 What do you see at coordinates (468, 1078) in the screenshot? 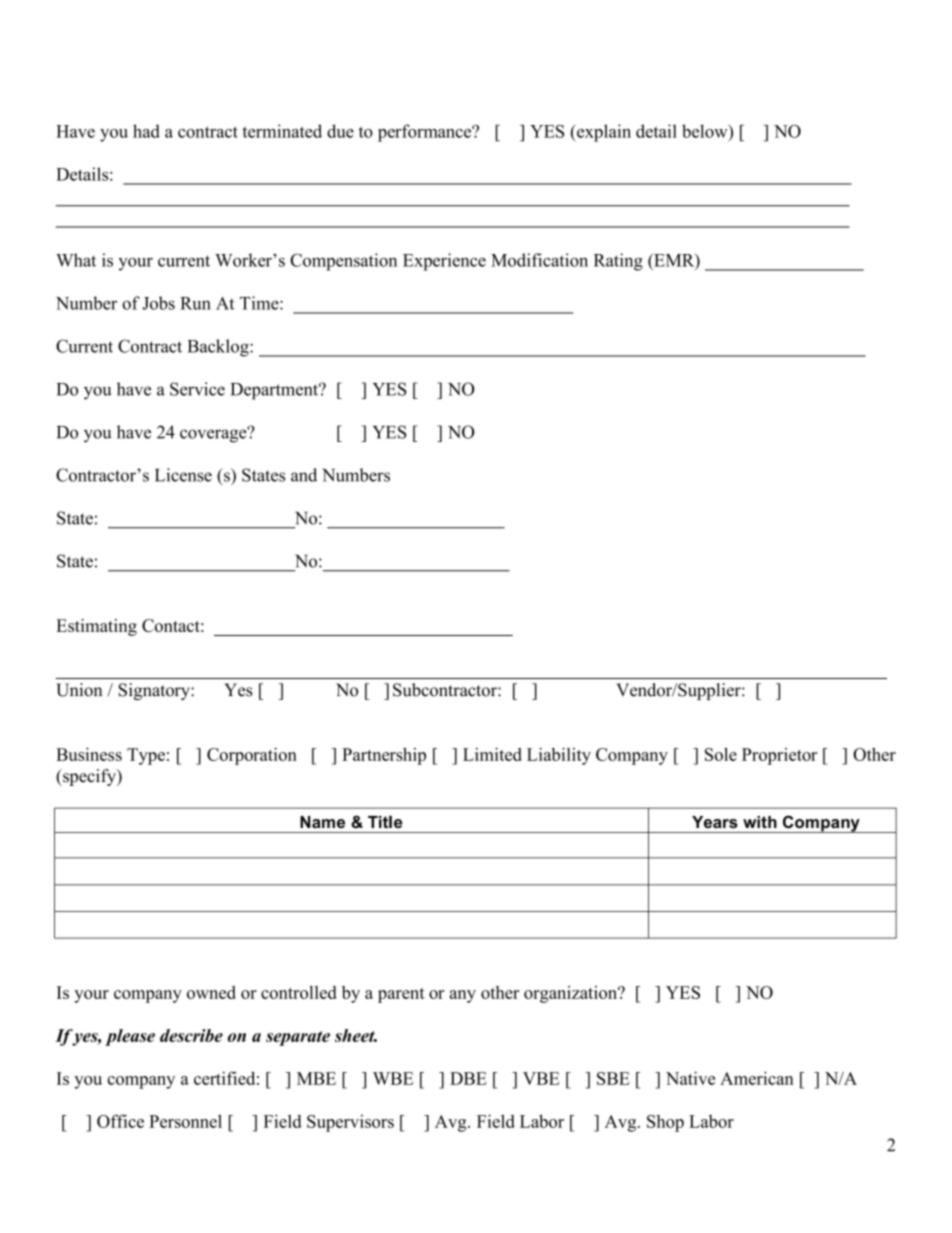
I see `DBE` at bounding box center [468, 1078].
